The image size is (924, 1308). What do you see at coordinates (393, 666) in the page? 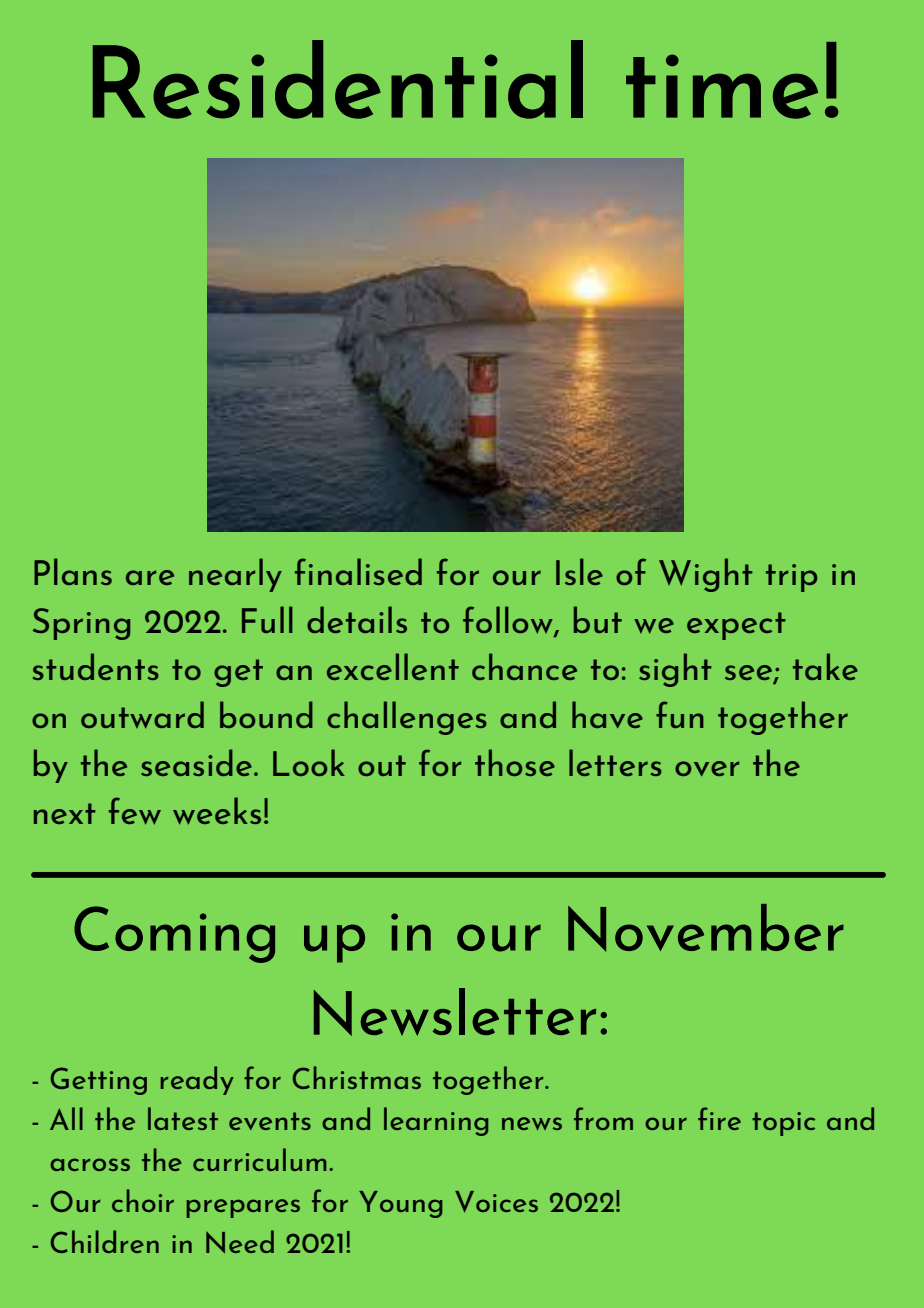
I see `excellent` at bounding box center [393, 666].
